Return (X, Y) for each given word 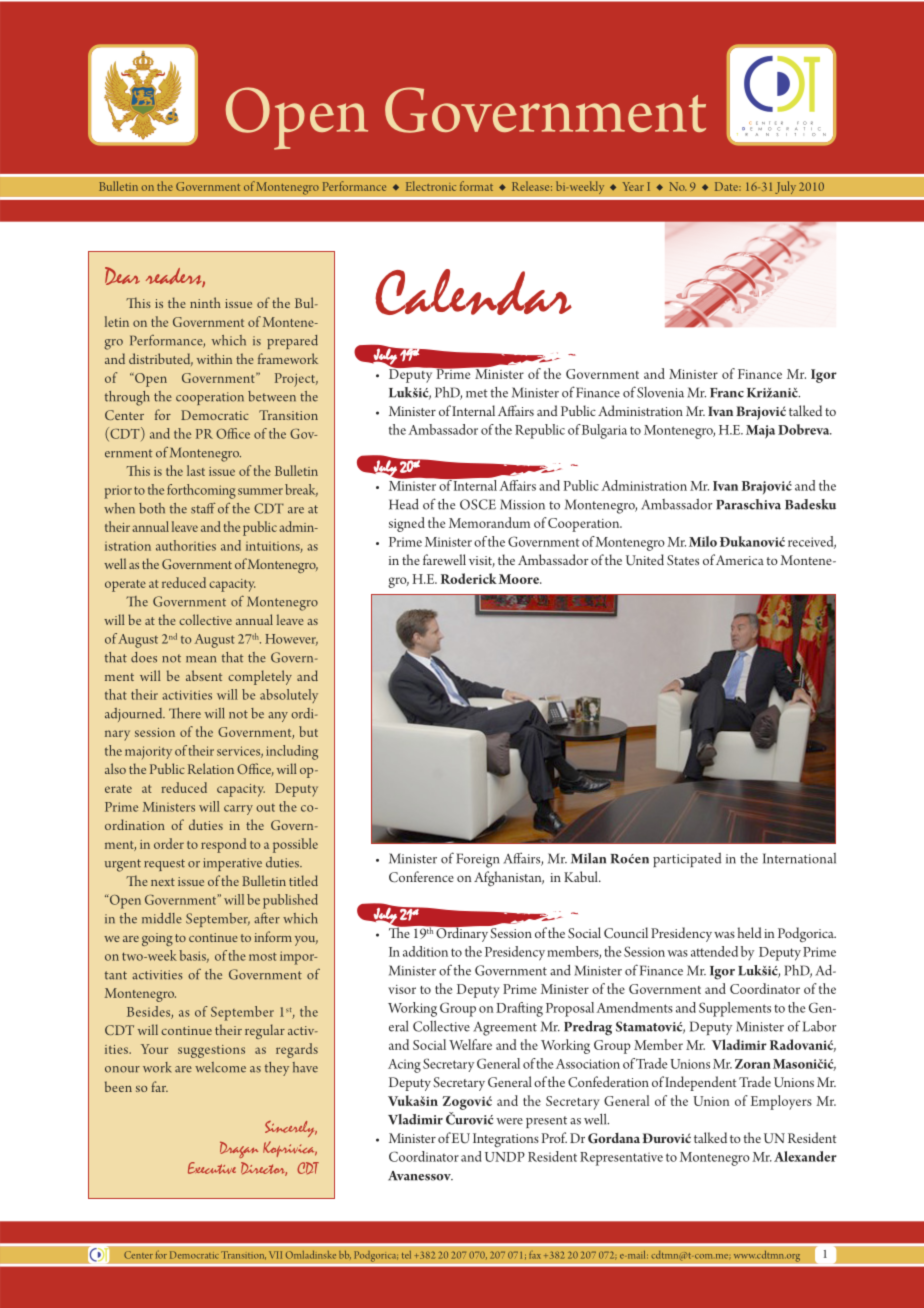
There (185, 713)
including (292, 752)
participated (687, 860)
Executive (212, 1168)
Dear (122, 276)
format (476, 186)
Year (633, 186)
